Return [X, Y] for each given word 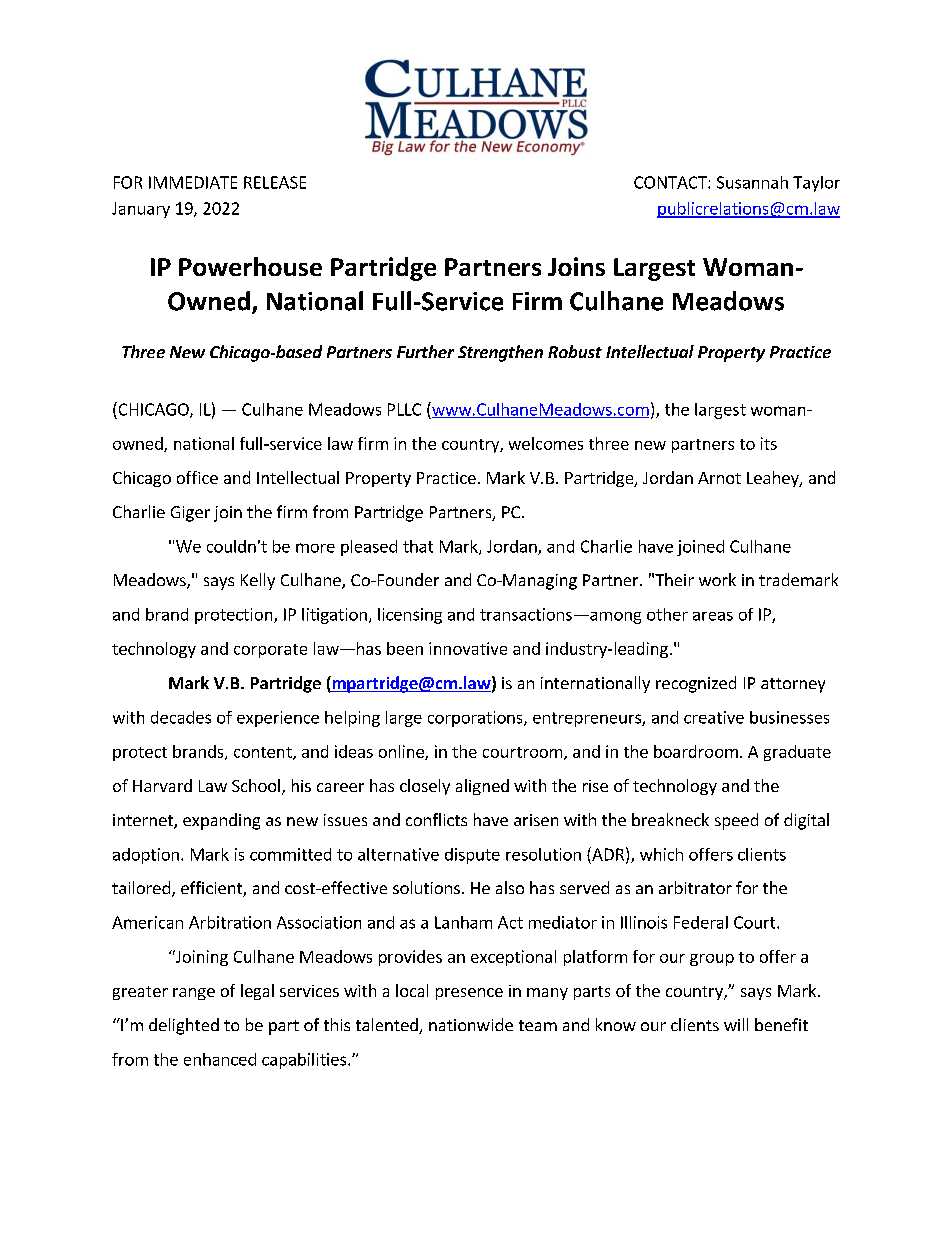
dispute [472, 856]
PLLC [404, 409]
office [197, 477]
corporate [270, 651]
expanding [221, 821]
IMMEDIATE [193, 182]
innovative [468, 648]
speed [736, 821]
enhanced [220, 1059]
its [769, 443]
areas [713, 616]
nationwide [471, 1024]
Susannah [752, 182]
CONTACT [671, 182]
